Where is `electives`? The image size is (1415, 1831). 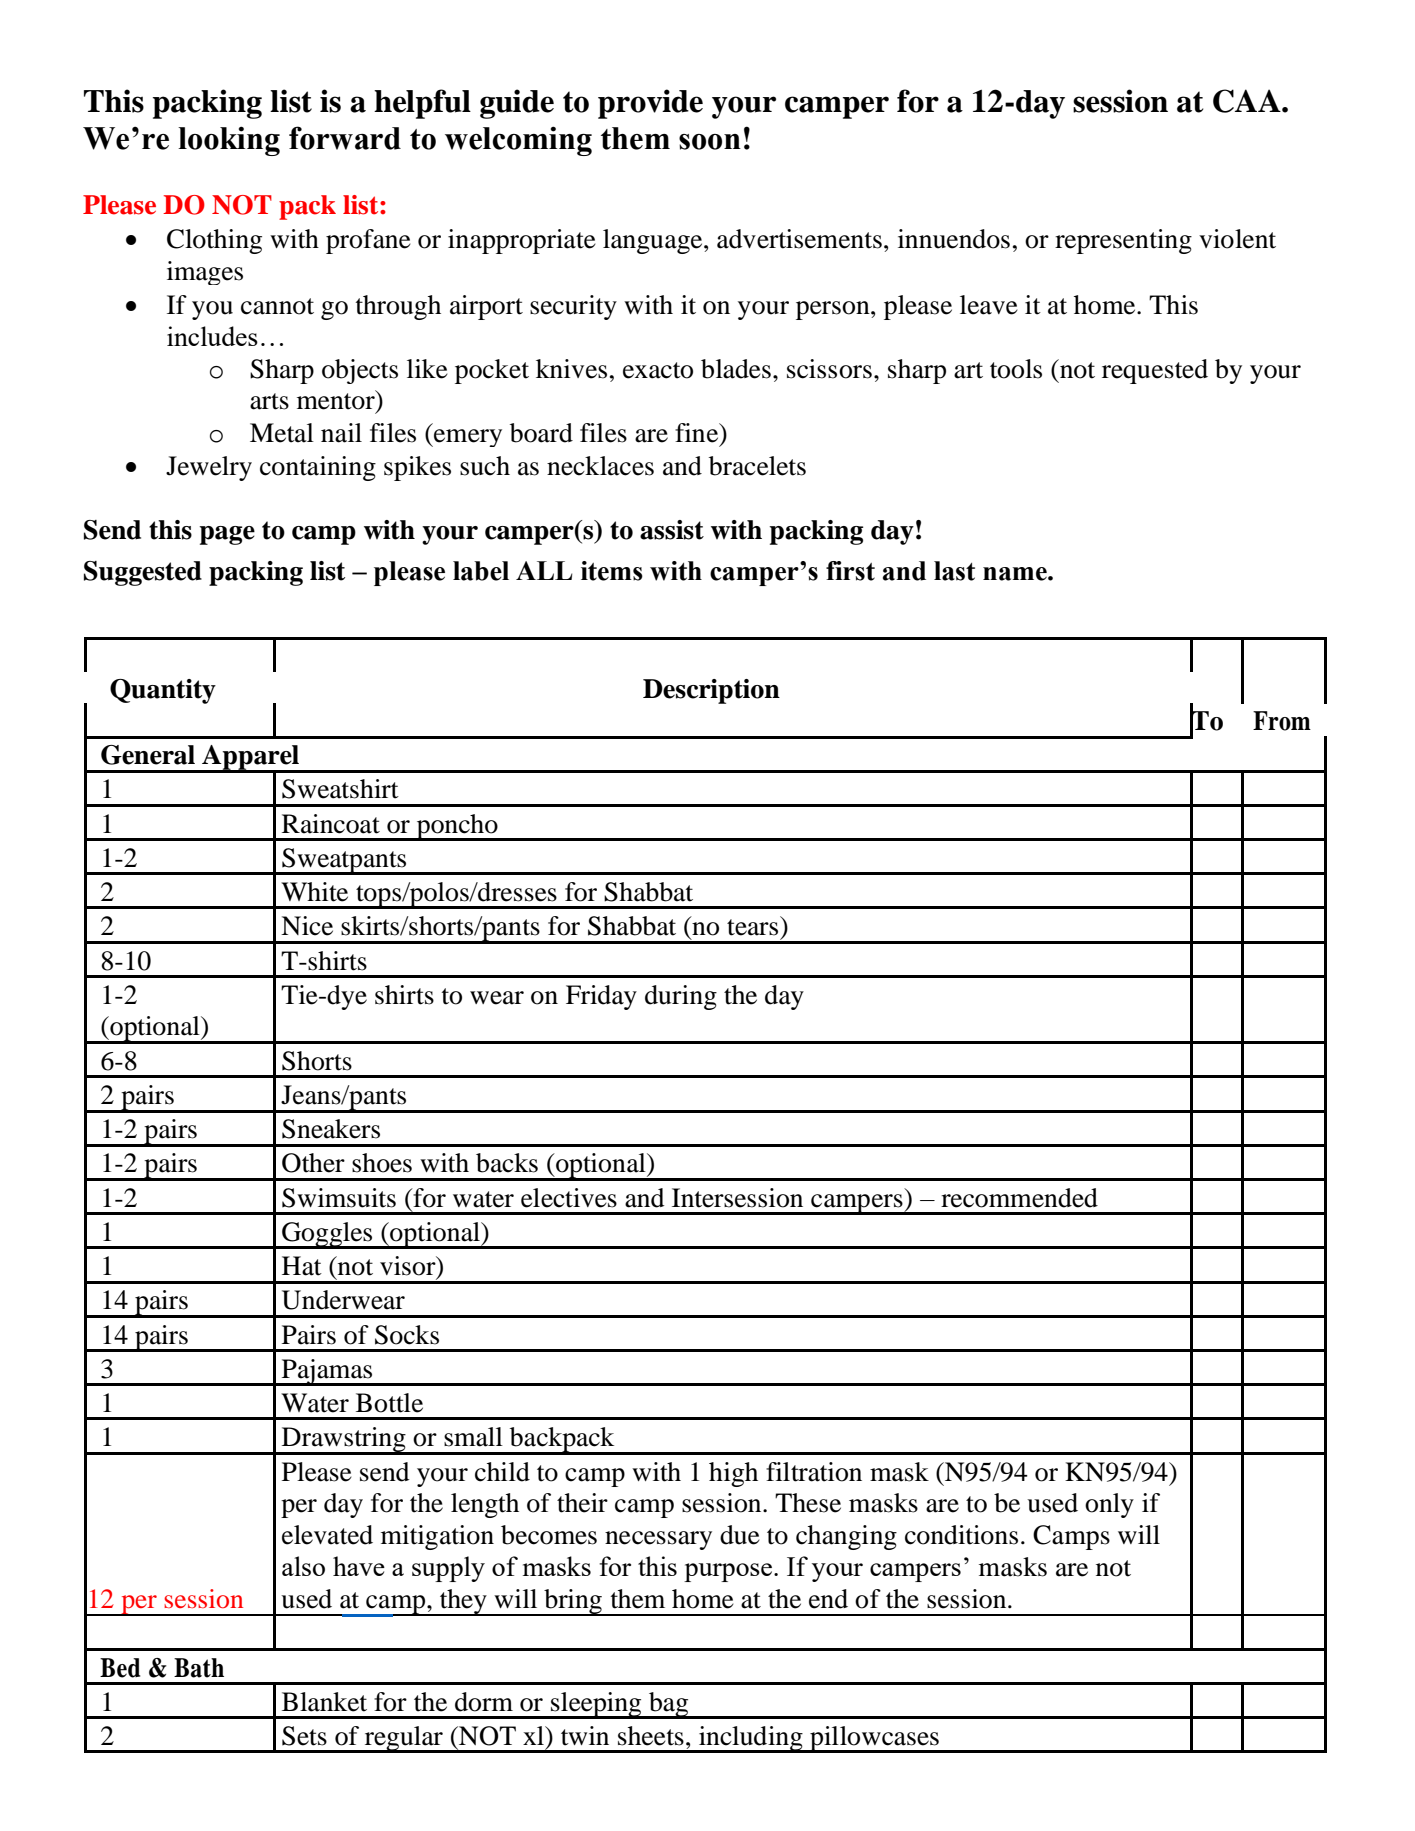
electives is located at coordinates (569, 1198).
